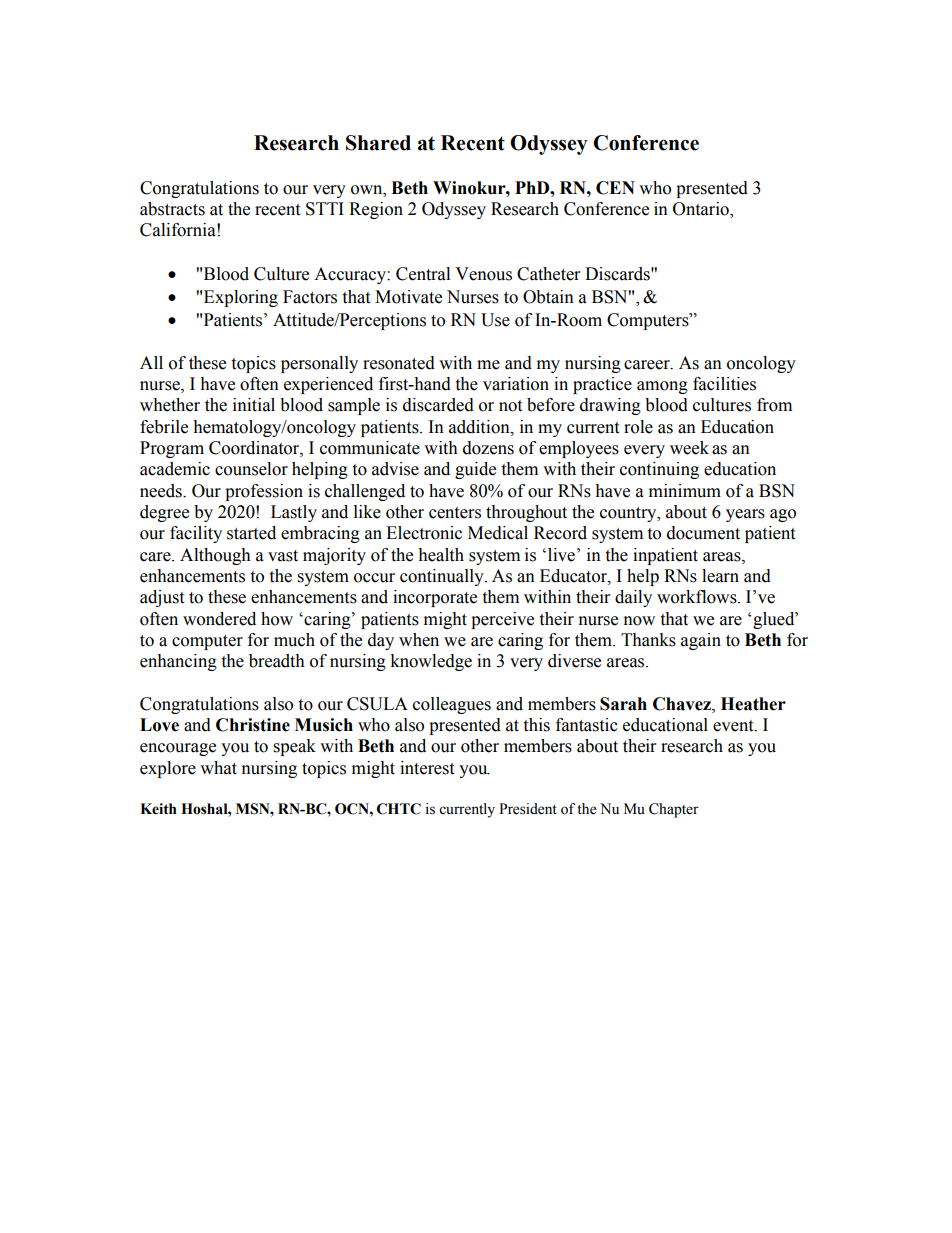 The width and height of the image is (952, 1233). Describe the element at coordinates (702, 210) in the image. I see `Ontario` at that location.
